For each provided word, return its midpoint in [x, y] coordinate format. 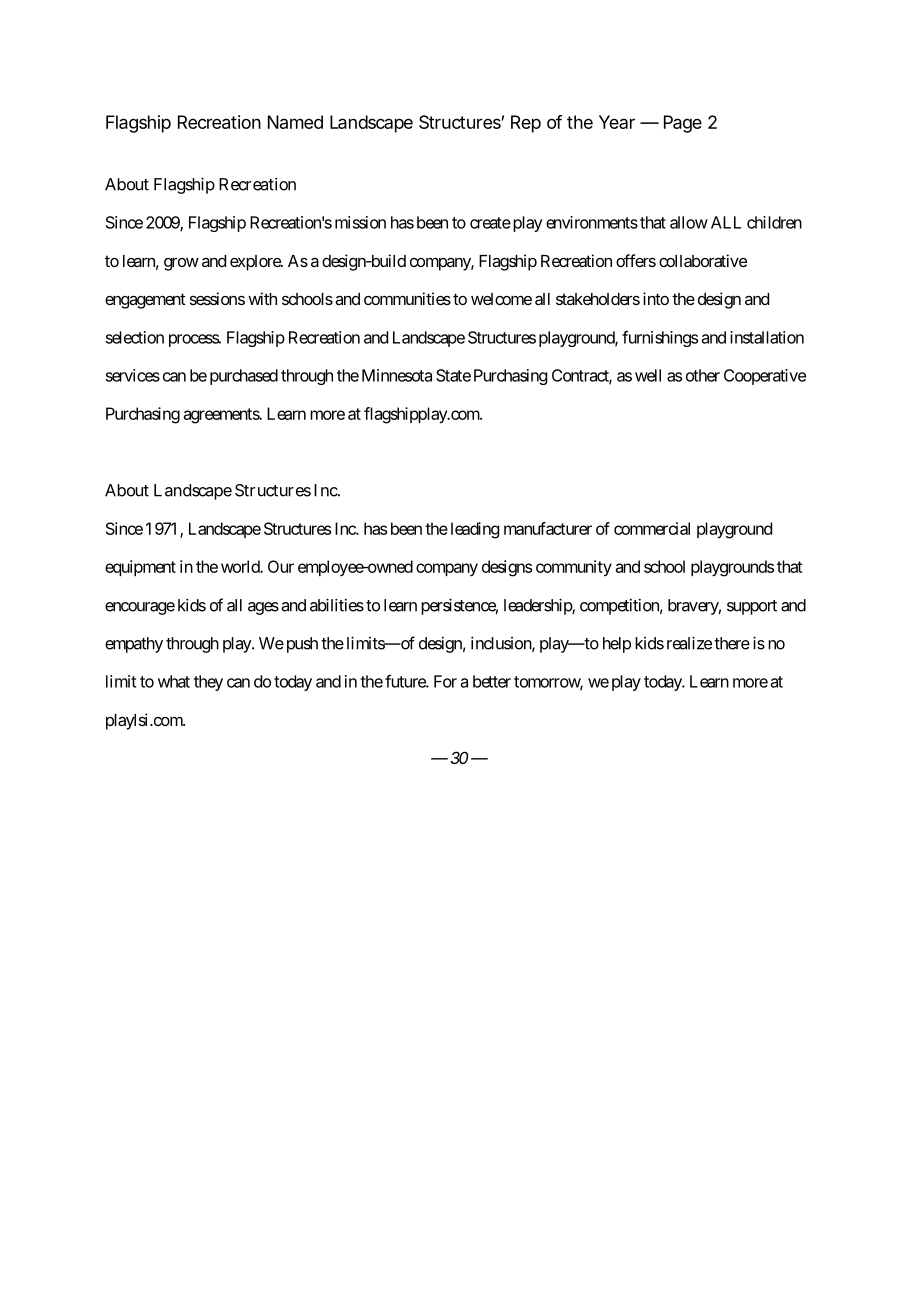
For [445, 681]
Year [617, 122]
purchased [244, 377]
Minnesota [397, 375]
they [208, 683]
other [703, 375]
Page [683, 124]
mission [360, 222]
